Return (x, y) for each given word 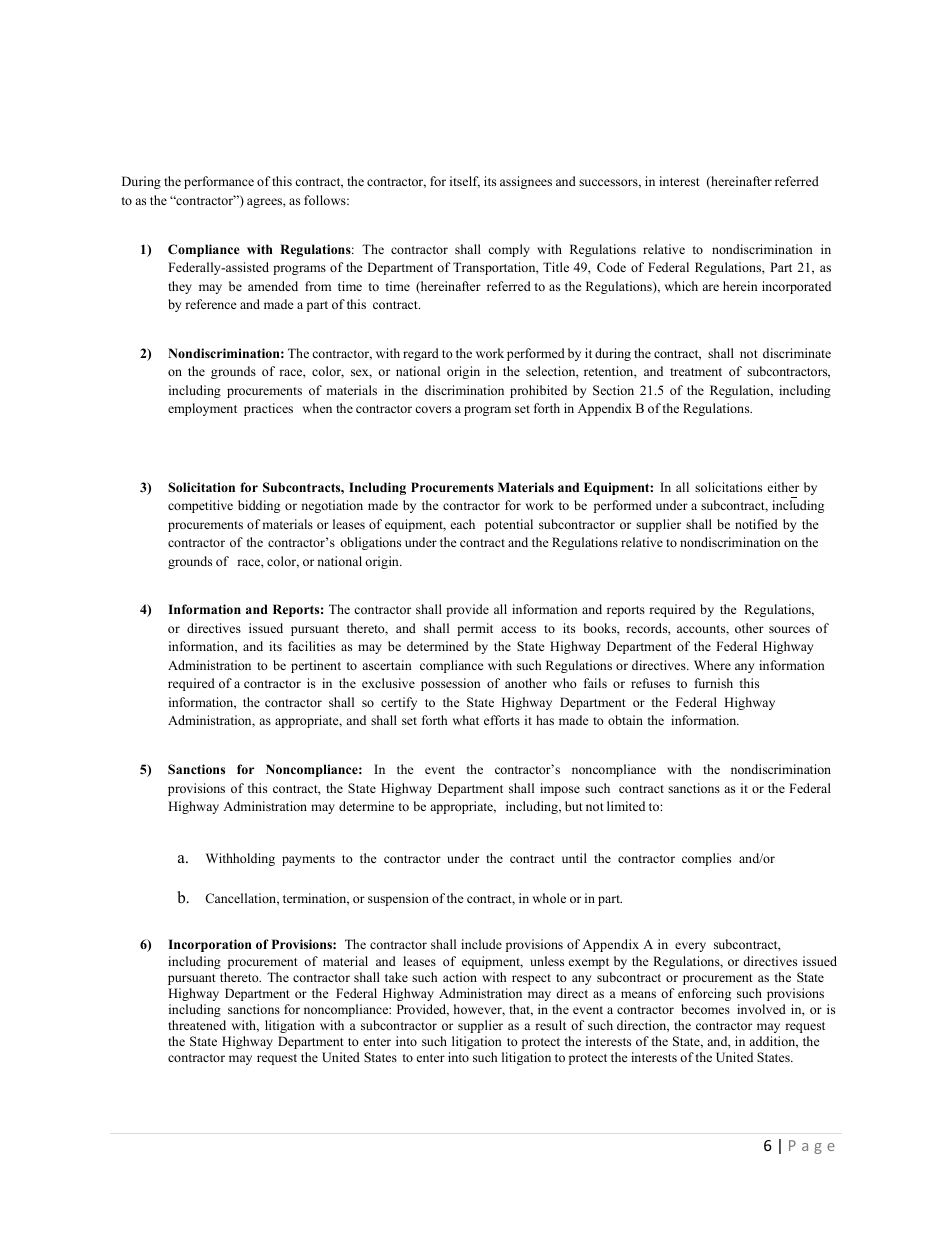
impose (560, 789)
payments (308, 860)
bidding (259, 506)
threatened (197, 1025)
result (550, 1025)
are (710, 287)
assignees (526, 182)
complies (706, 859)
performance (219, 182)
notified (756, 524)
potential (509, 525)
